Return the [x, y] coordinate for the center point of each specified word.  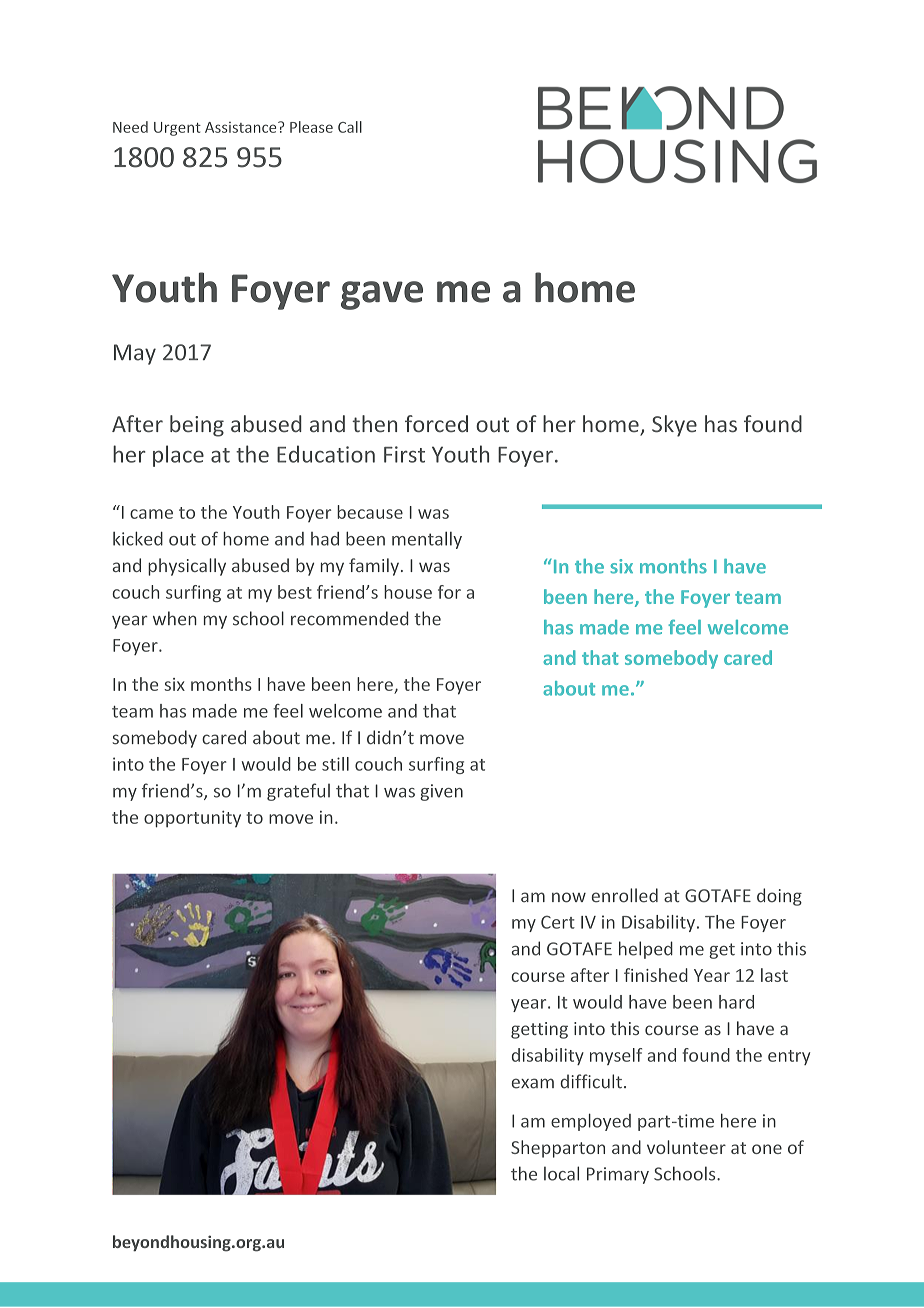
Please [311, 127]
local [561, 1173]
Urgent [177, 129]
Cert [558, 922]
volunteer [686, 1147]
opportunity [192, 819]
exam [533, 1083]
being [197, 426]
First [404, 454]
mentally [427, 540]
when [175, 618]
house [408, 592]
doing [779, 897]
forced [436, 424]
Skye [674, 426]
